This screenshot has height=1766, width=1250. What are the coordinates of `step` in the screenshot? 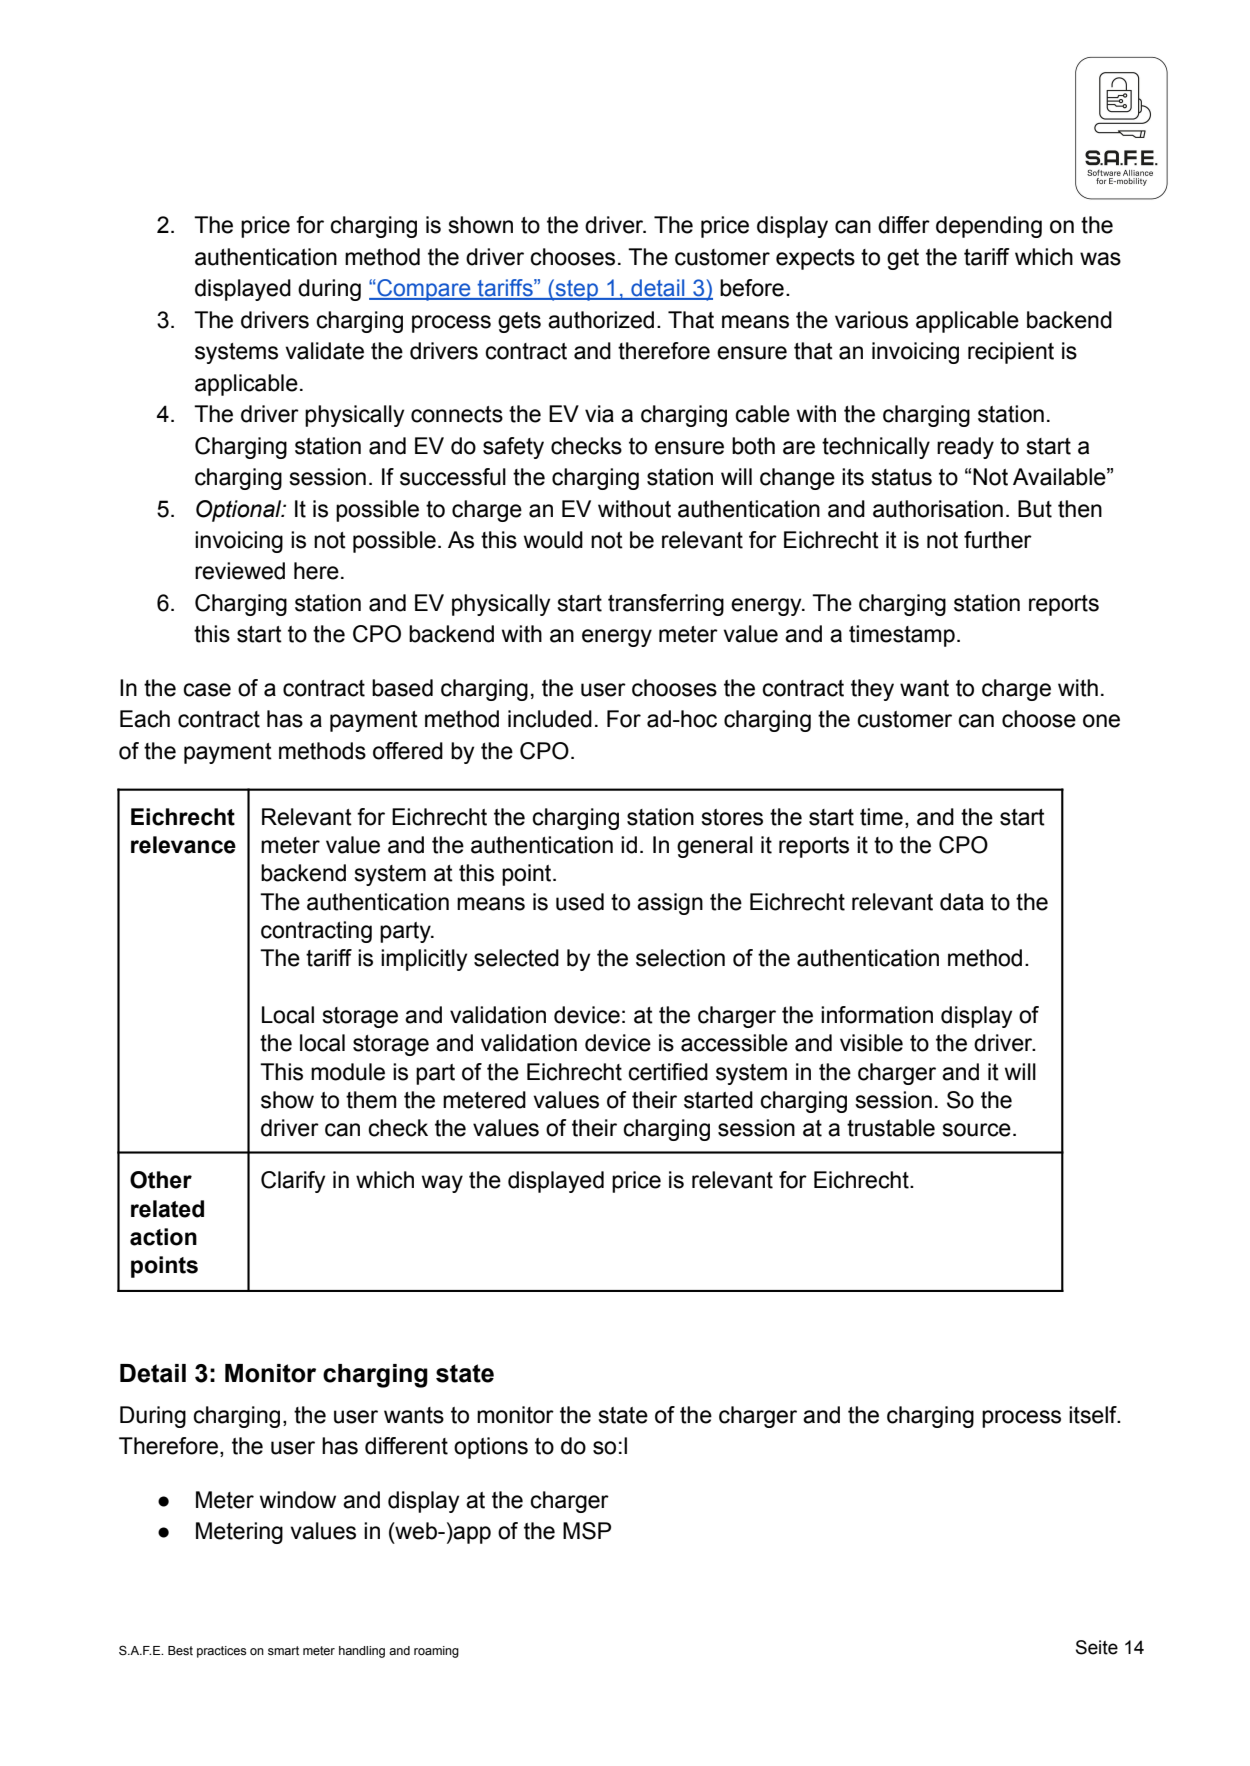 It's located at (577, 290).
